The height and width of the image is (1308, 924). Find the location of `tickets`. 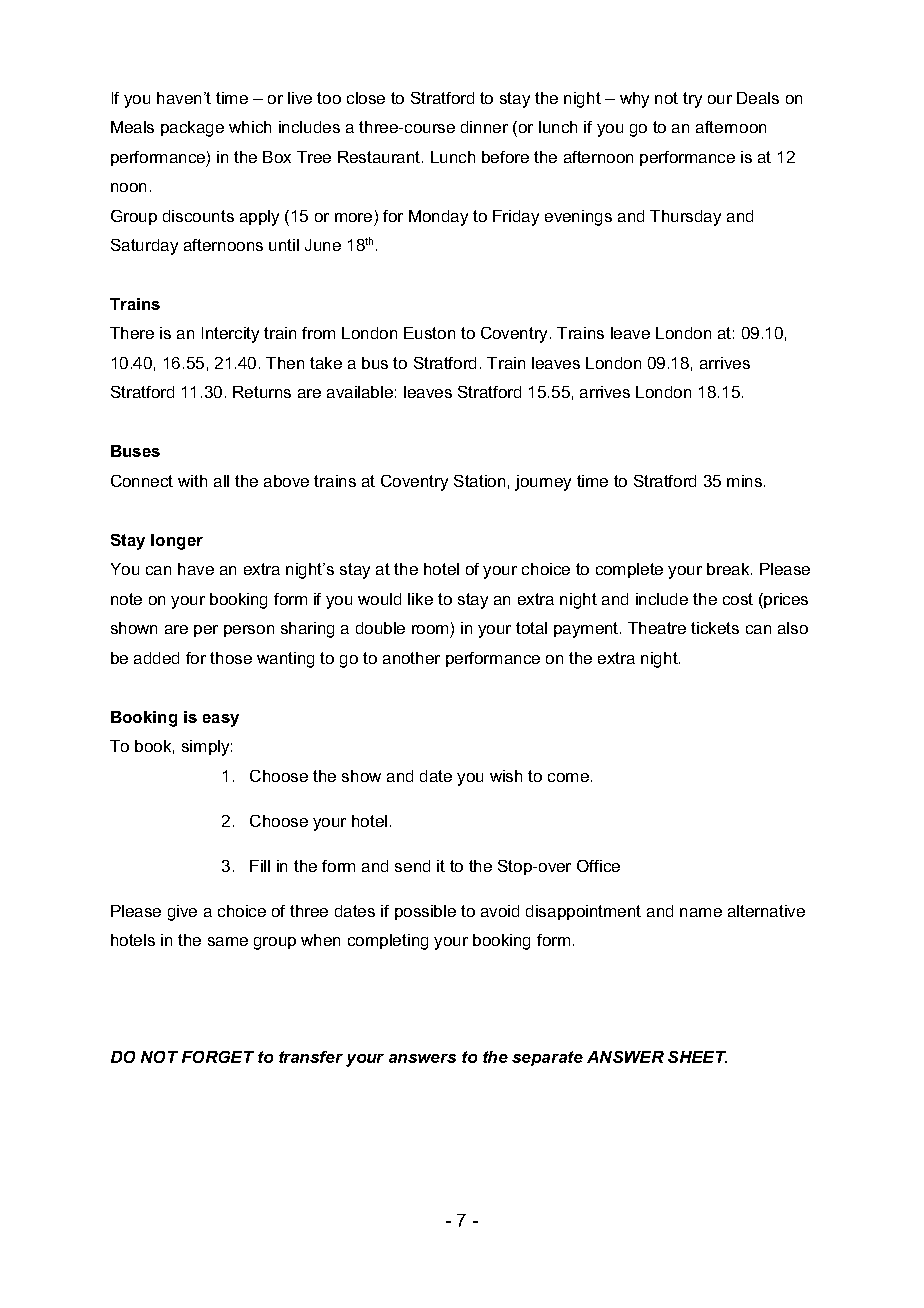

tickets is located at coordinates (715, 628).
